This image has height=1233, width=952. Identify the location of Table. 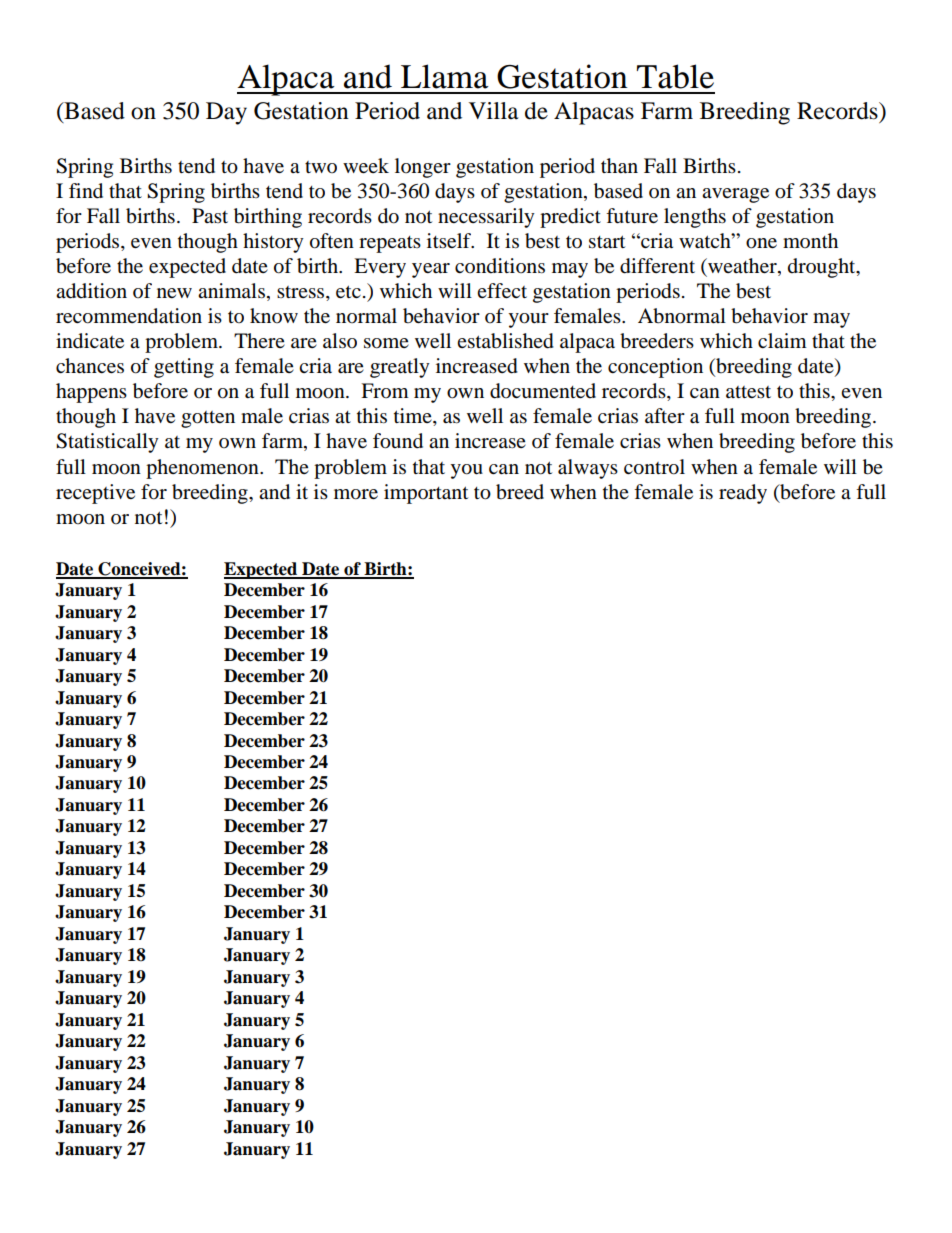
(675, 76).
